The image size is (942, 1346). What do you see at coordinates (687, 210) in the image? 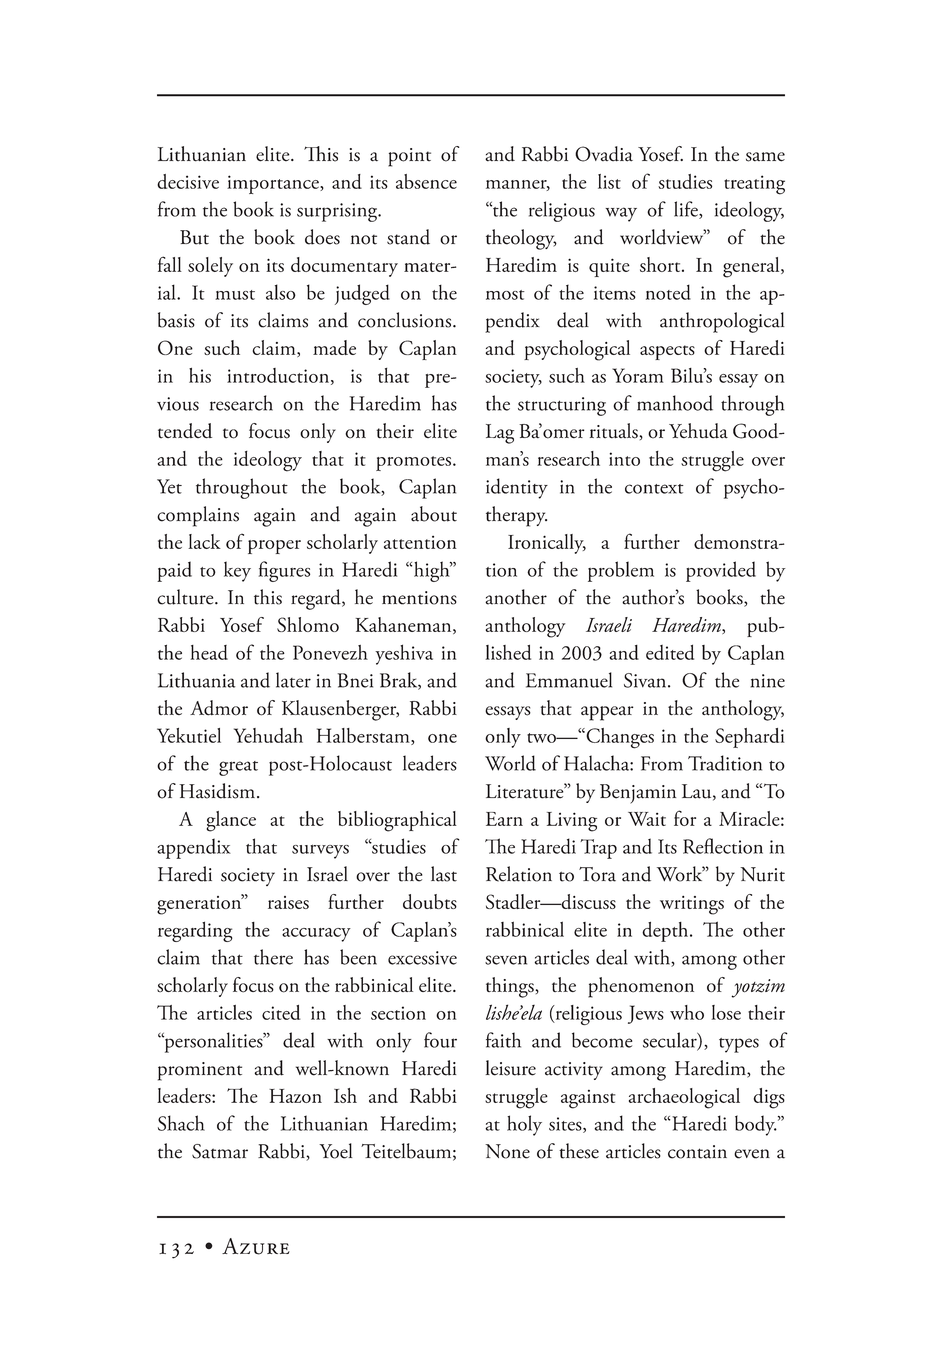
I see `life` at bounding box center [687, 210].
